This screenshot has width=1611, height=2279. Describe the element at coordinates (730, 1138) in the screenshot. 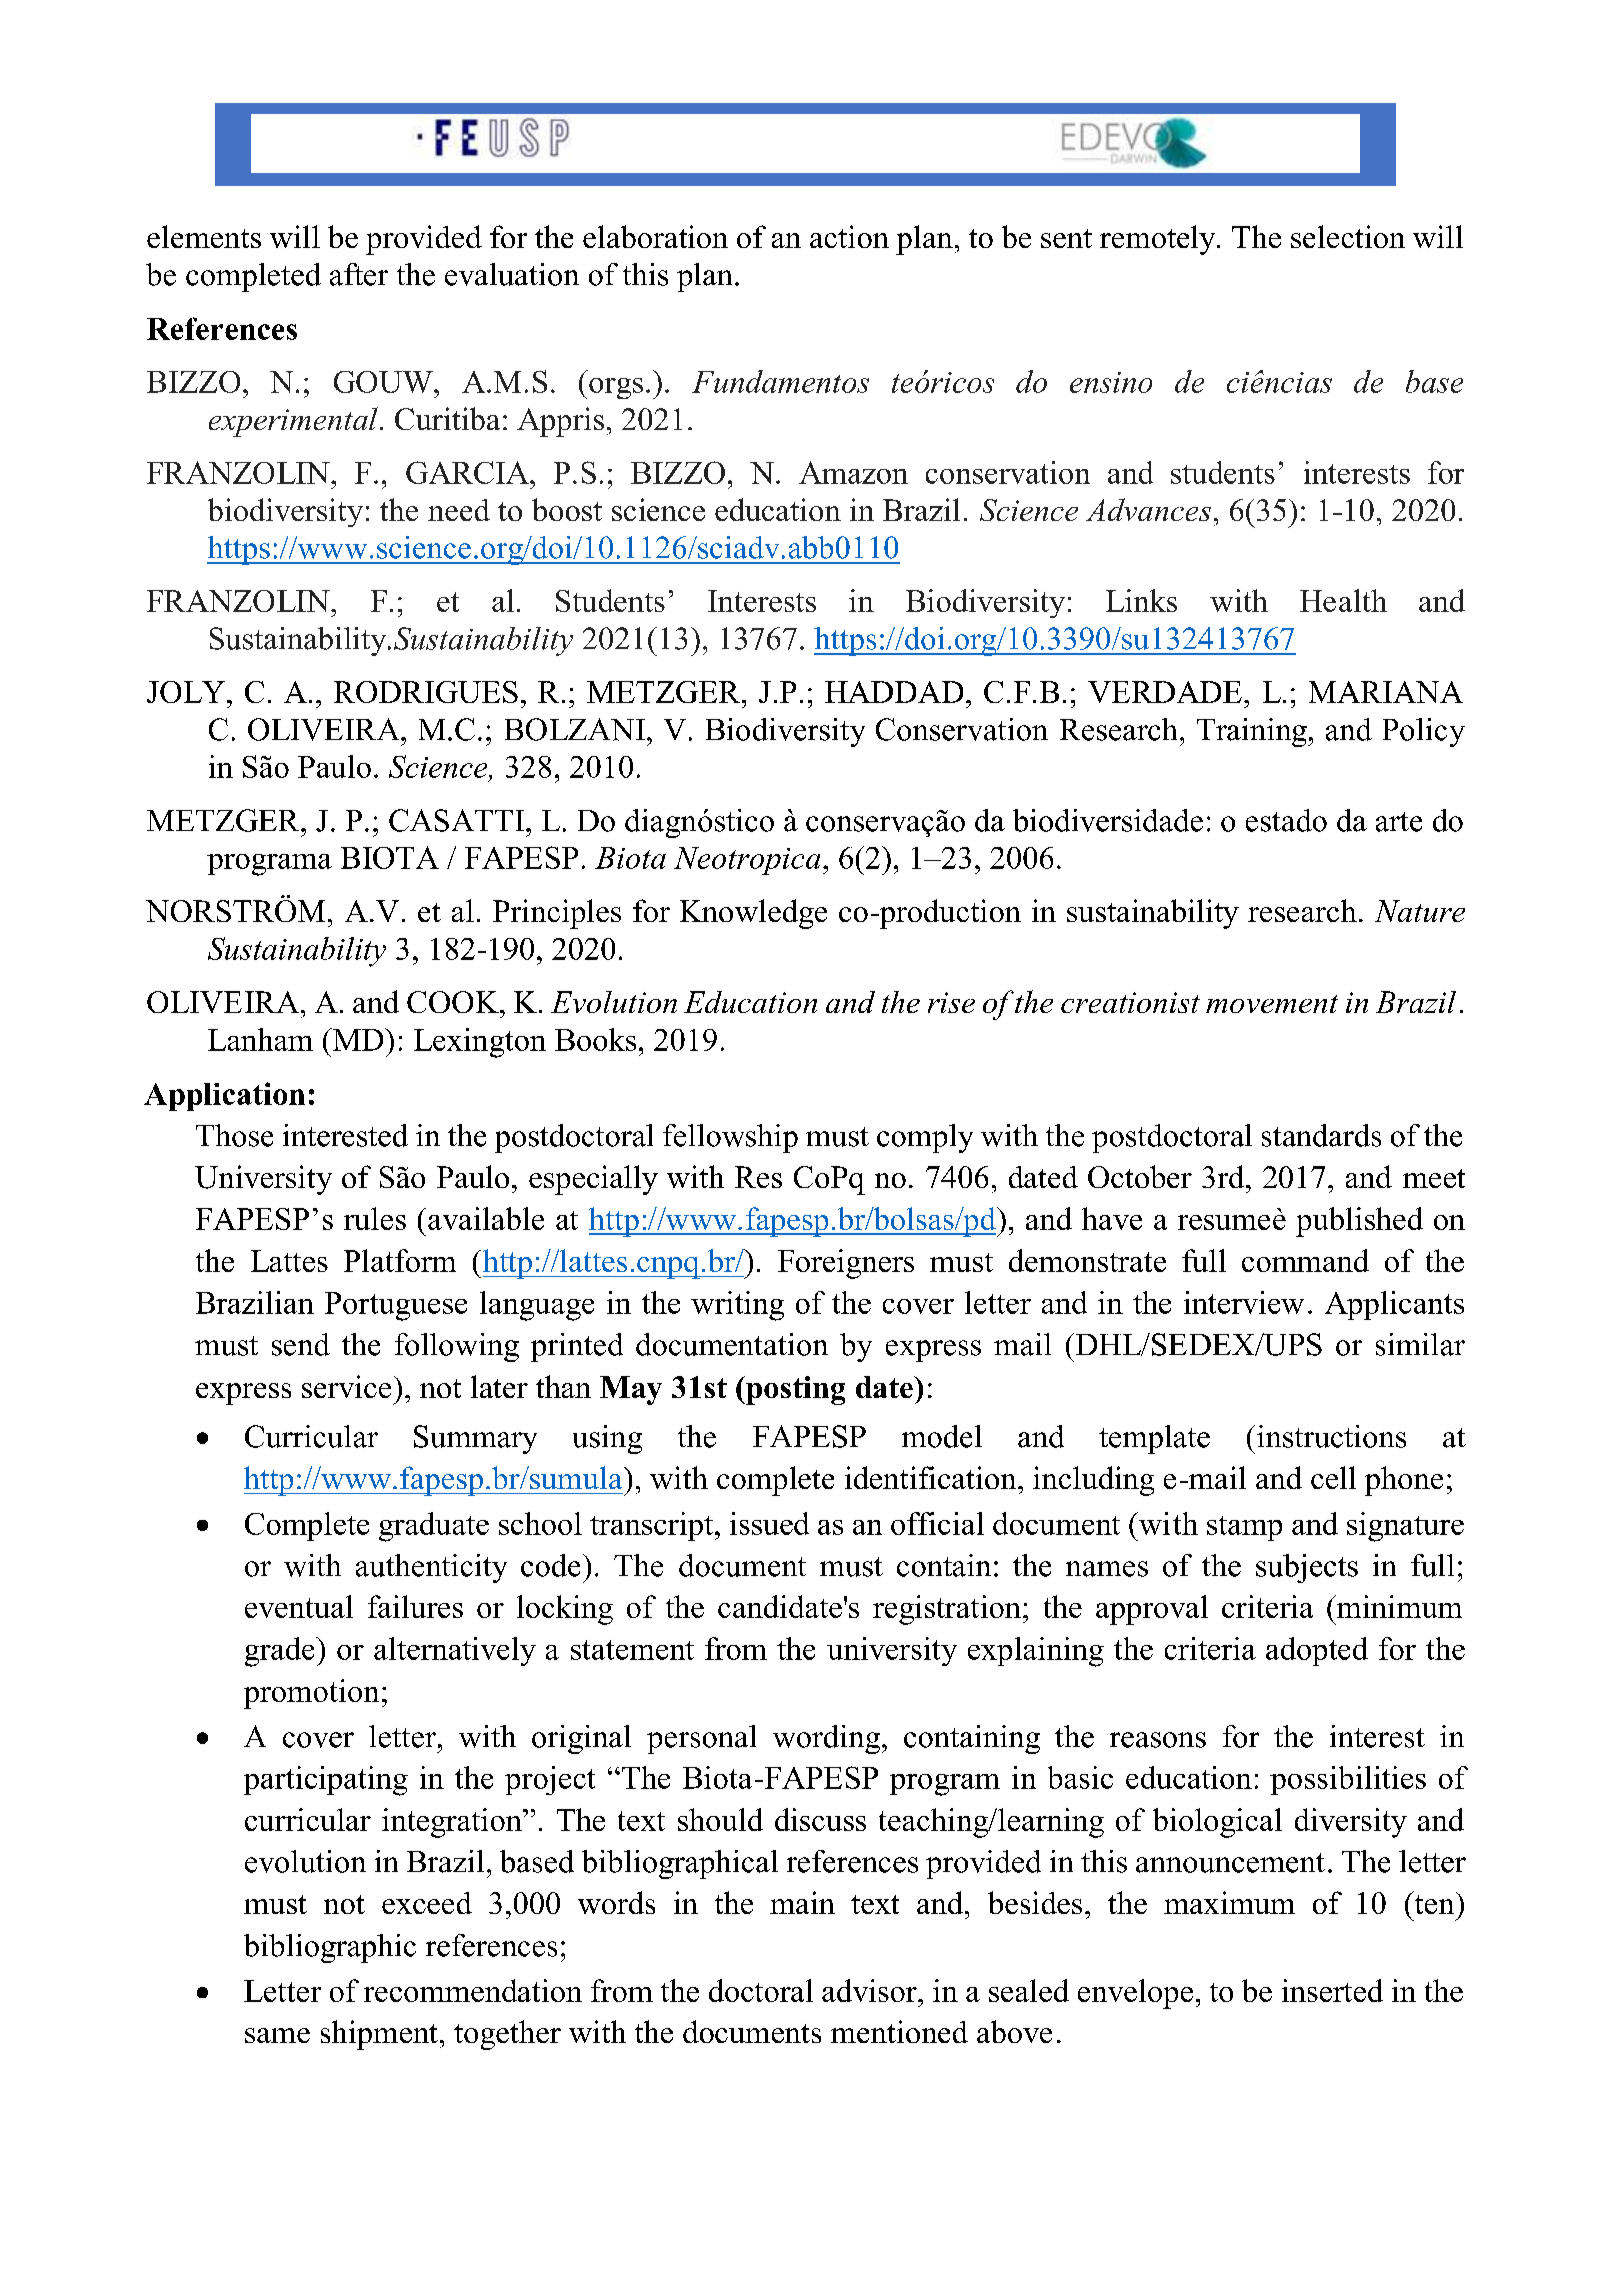

I see `fellowship` at that location.
